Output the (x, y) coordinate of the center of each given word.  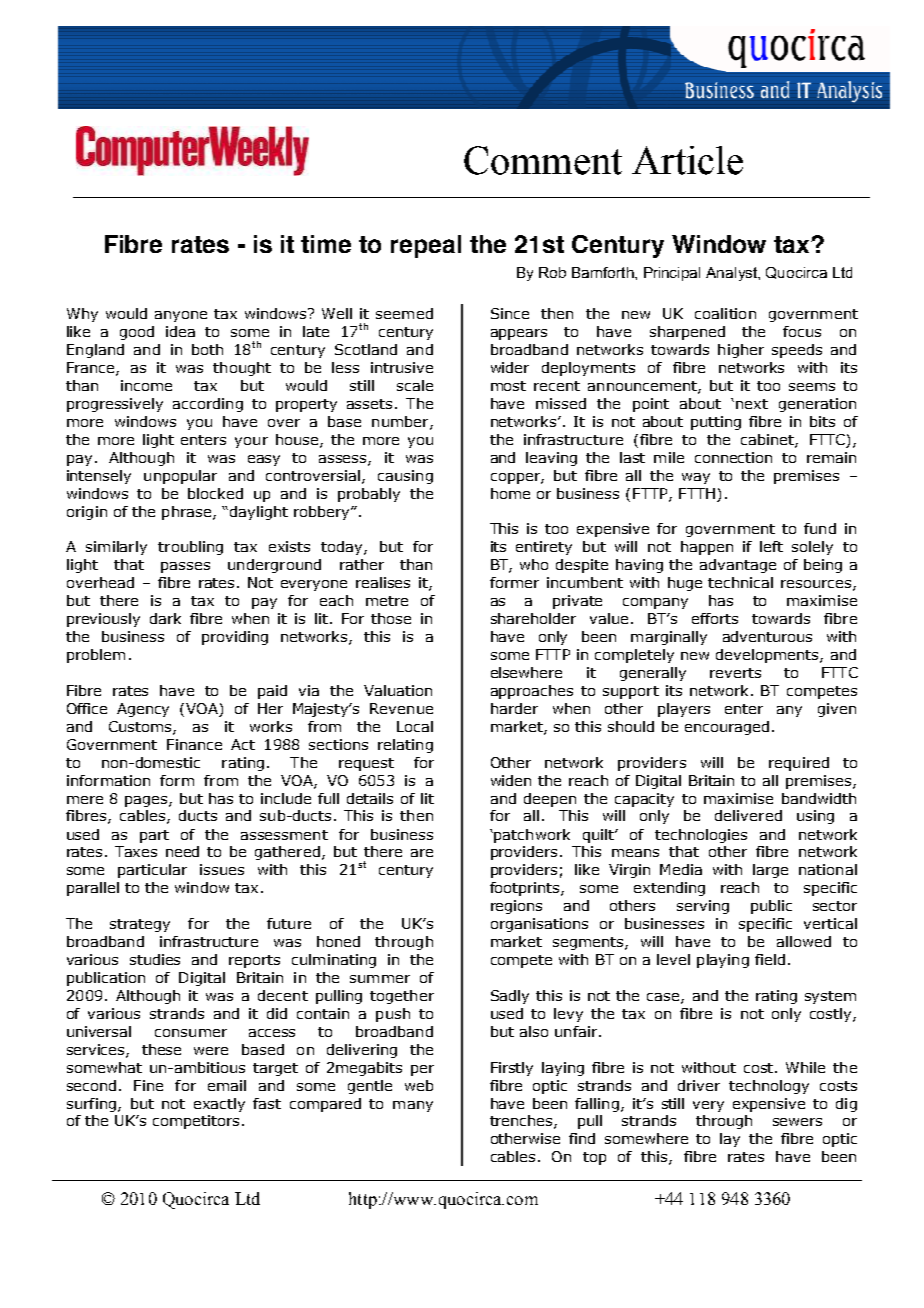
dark (165, 618)
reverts (735, 673)
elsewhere (526, 672)
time (326, 244)
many (413, 1106)
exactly (219, 1105)
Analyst (732, 274)
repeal (426, 246)
